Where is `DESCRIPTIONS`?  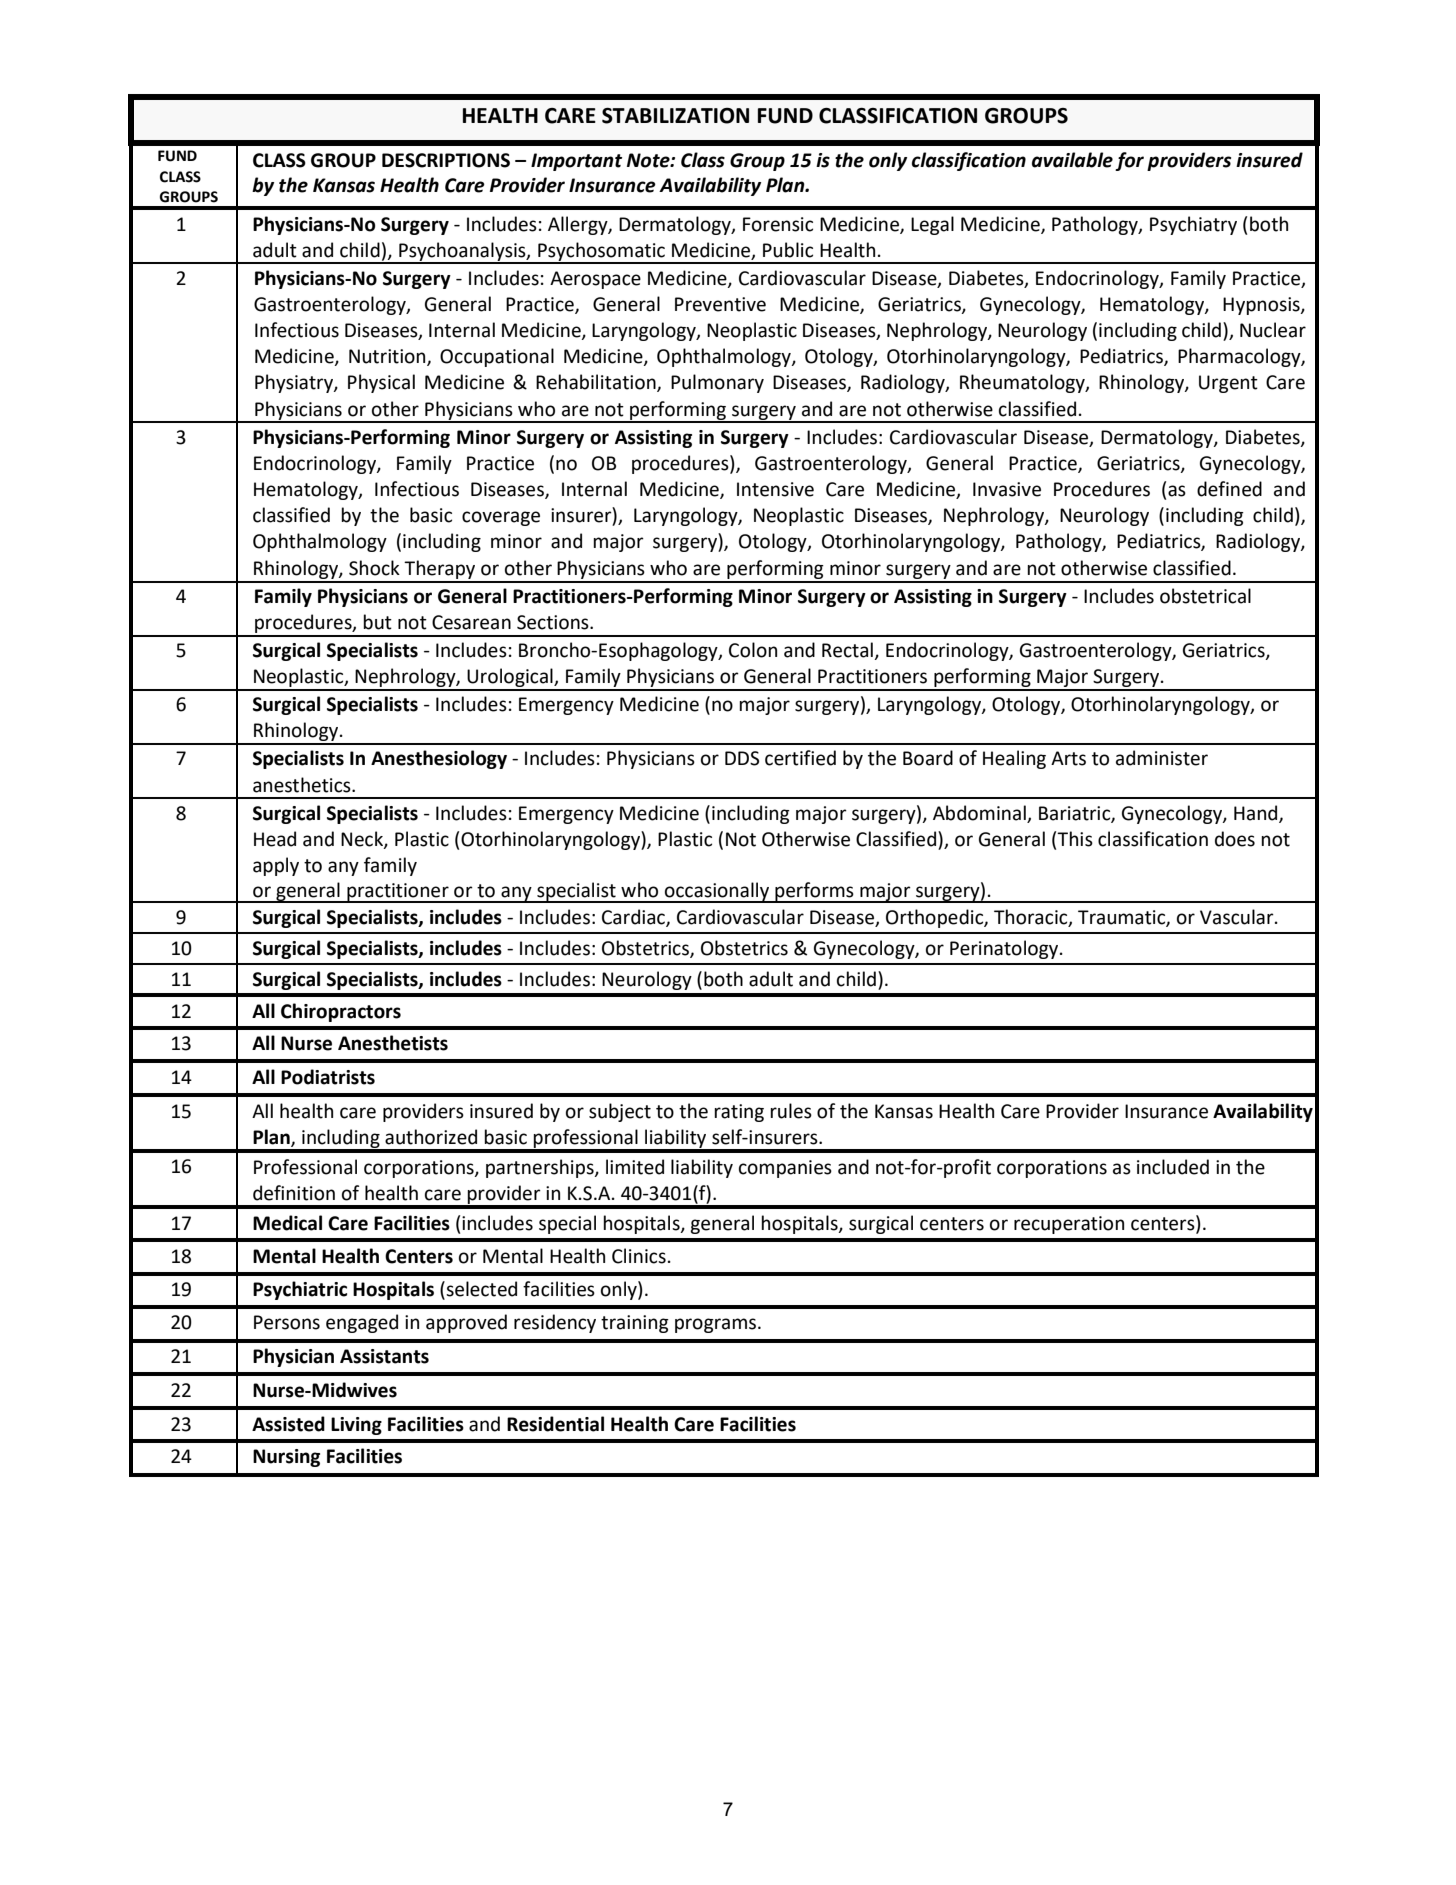
DESCRIPTIONS is located at coordinates (446, 160).
